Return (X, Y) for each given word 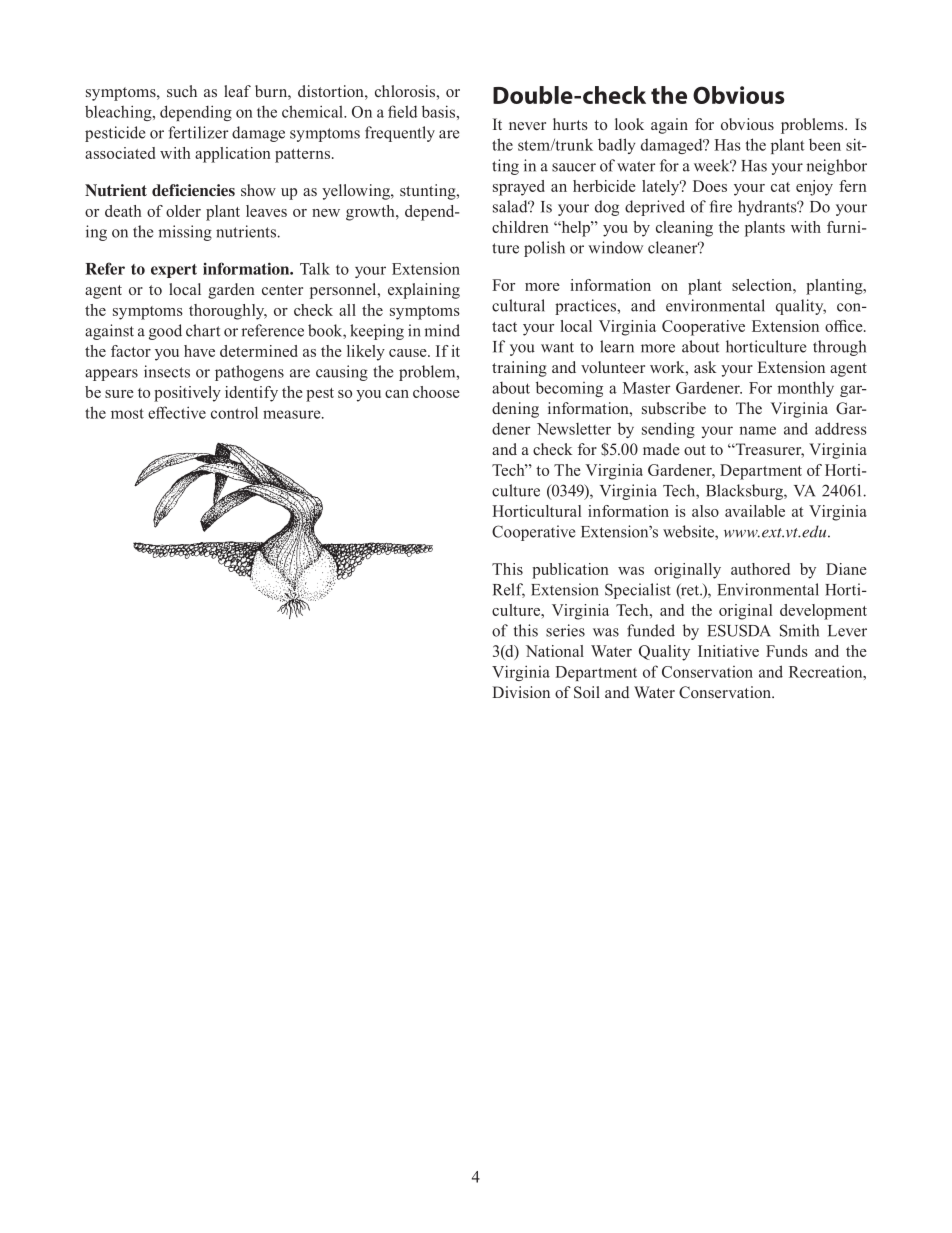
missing (185, 233)
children (520, 227)
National (555, 651)
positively (187, 394)
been (825, 145)
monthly (805, 389)
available (755, 511)
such (182, 91)
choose (436, 392)
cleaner (674, 247)
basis (438, 111)
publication (570, 571)
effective (177, 412)
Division (521, 692)
